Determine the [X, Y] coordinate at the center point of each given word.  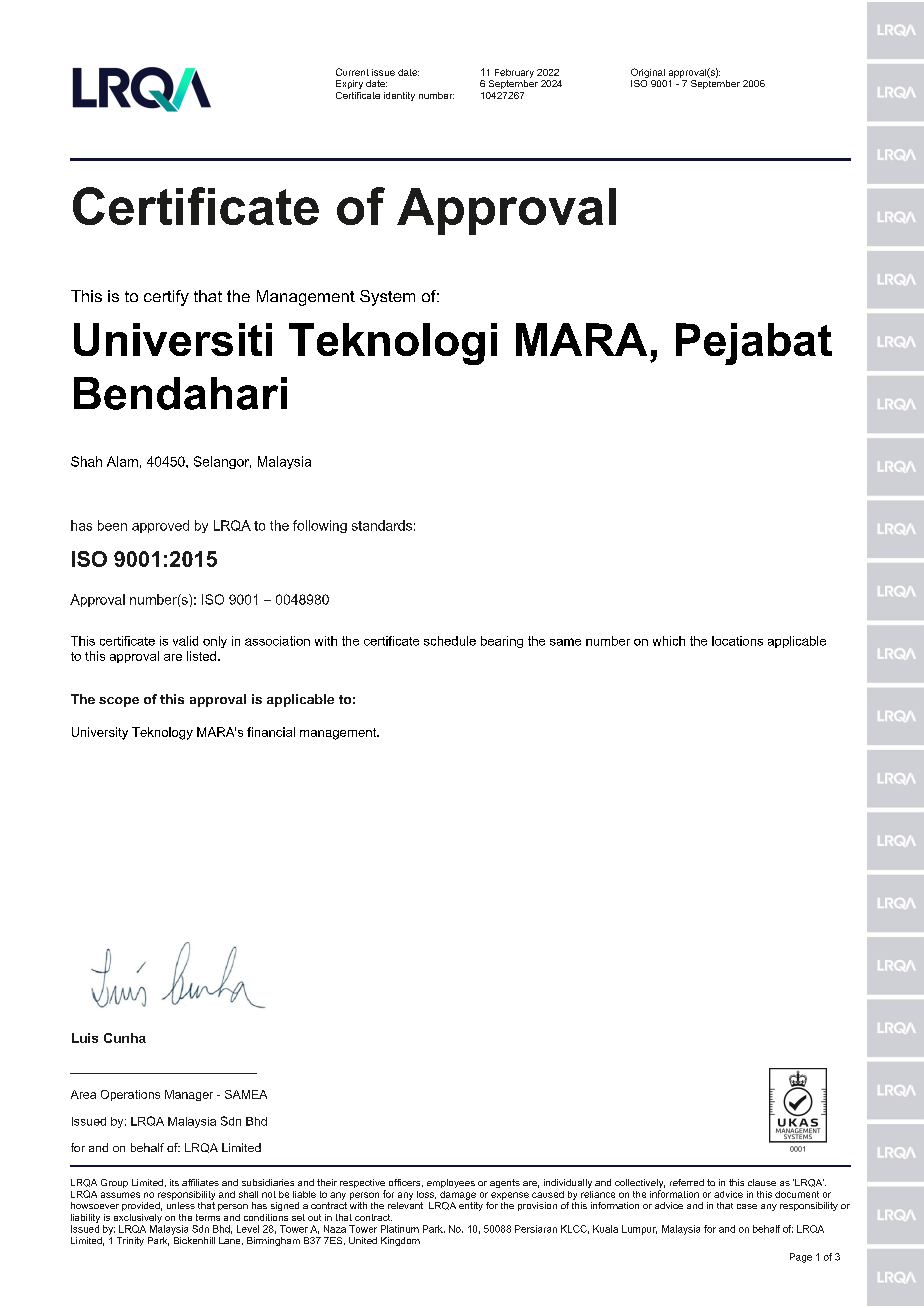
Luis [85, 1038]
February [514, 73]
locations [737, 641]
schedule [450, 641]
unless [181, 1205]
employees [451, 1183]
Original [648, 73]
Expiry [349, 84]
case [747, 1206]
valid [185, 641]
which [669, 641]
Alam [122, 461]
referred [687, 1182]
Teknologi [393, 344]
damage [458, 1195]
